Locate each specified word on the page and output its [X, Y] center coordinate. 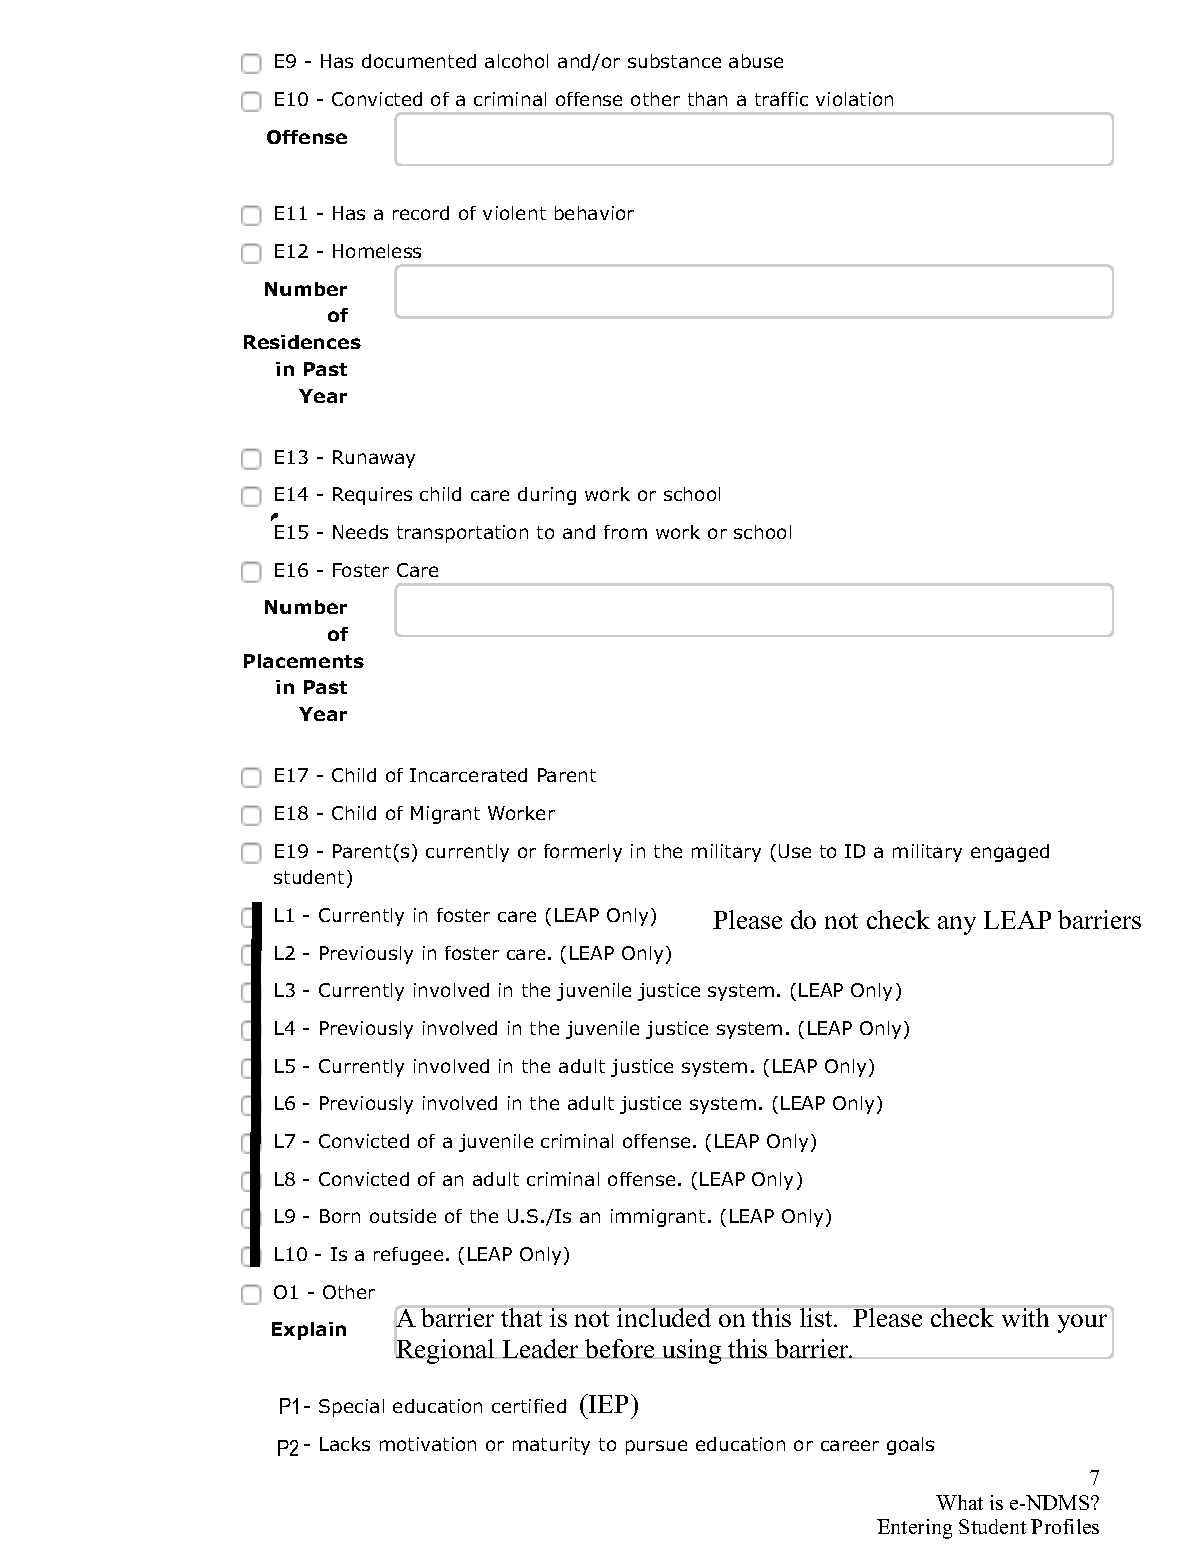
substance [674, 61]
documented [419, 61]
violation [854, 99]
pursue [656, 1447]
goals [910, 1446]
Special [351, 1408]
